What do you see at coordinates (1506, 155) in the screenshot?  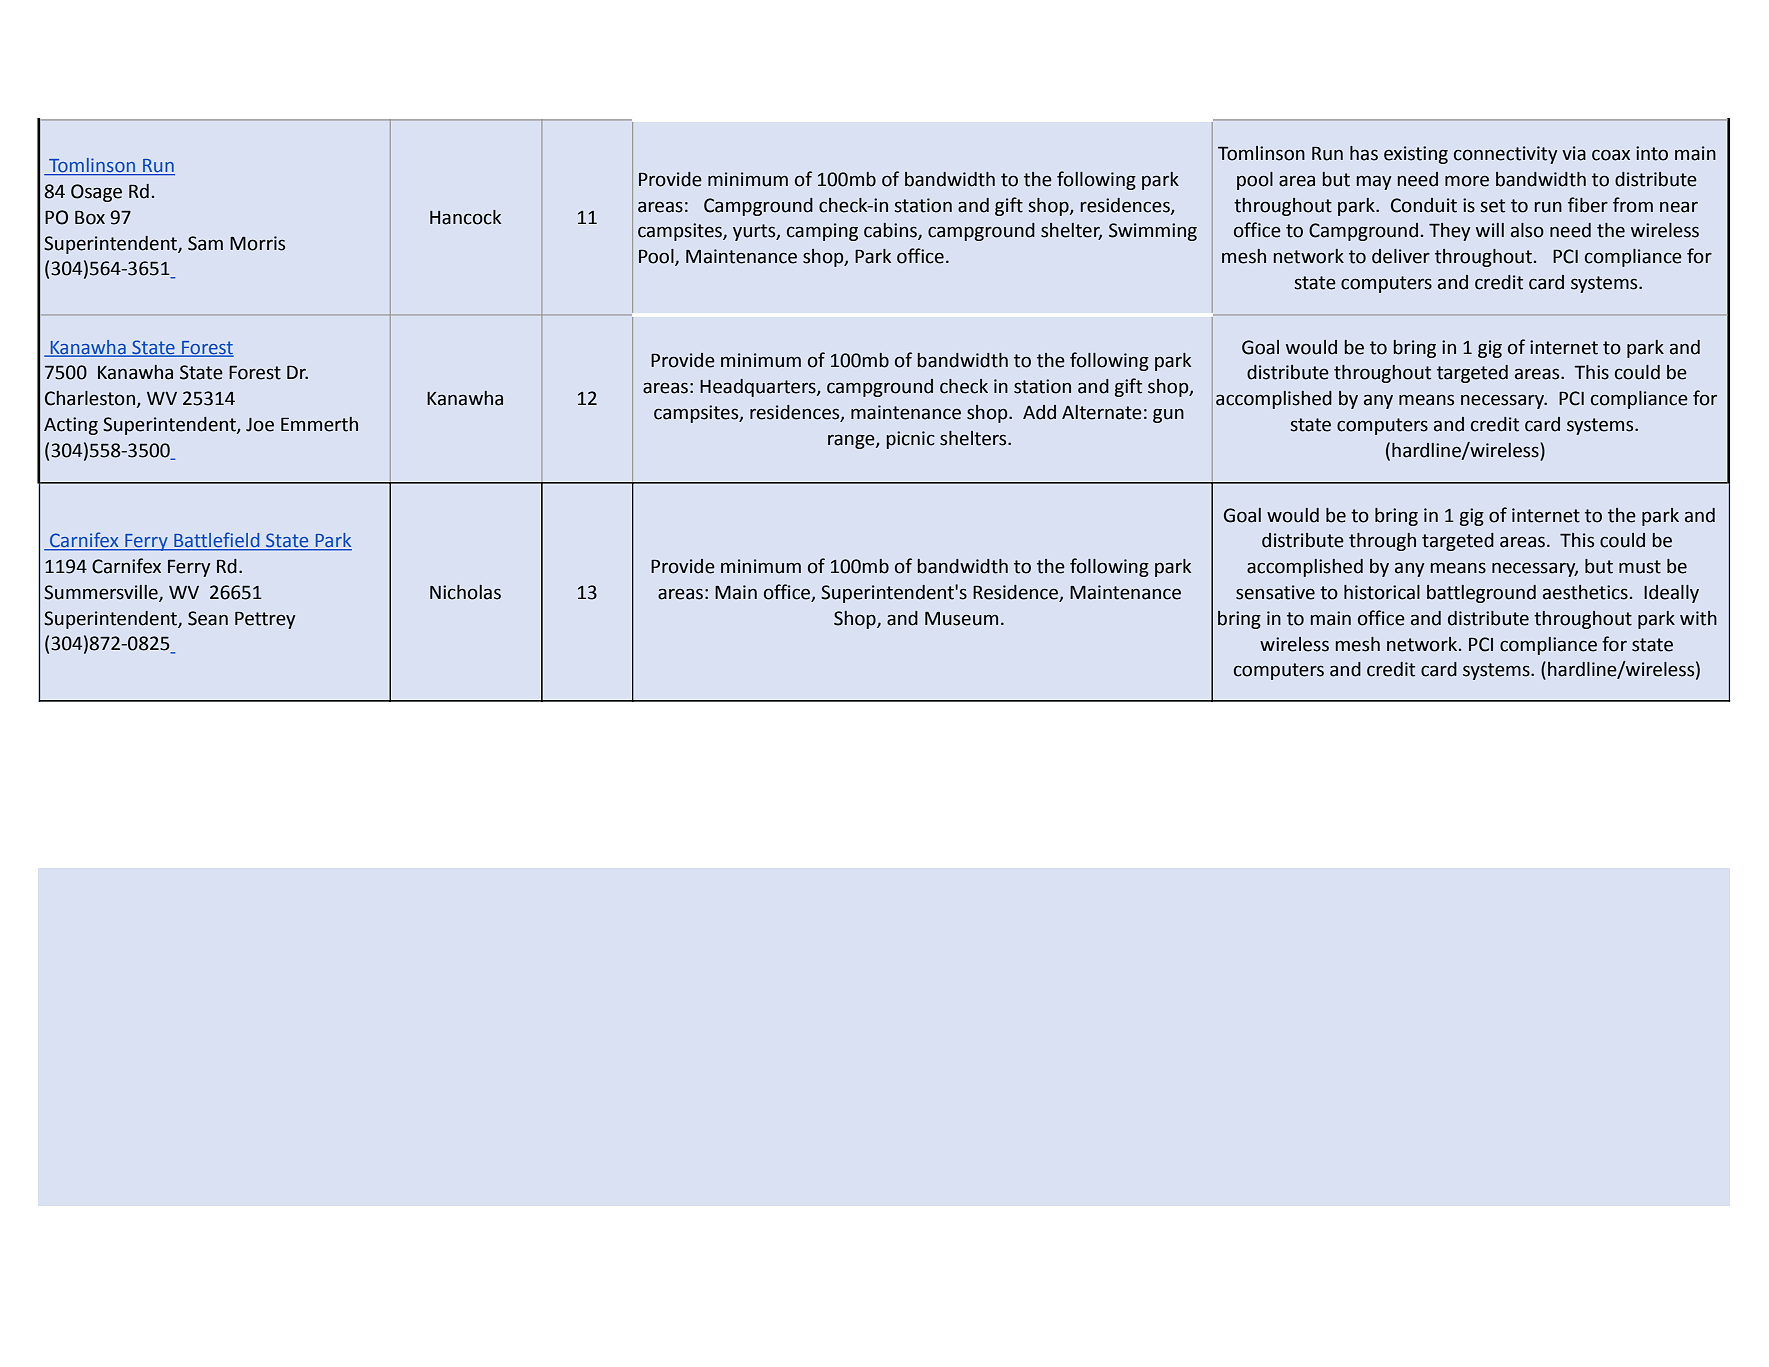 I see `connectivity` at bounding box center [1506, 155].
